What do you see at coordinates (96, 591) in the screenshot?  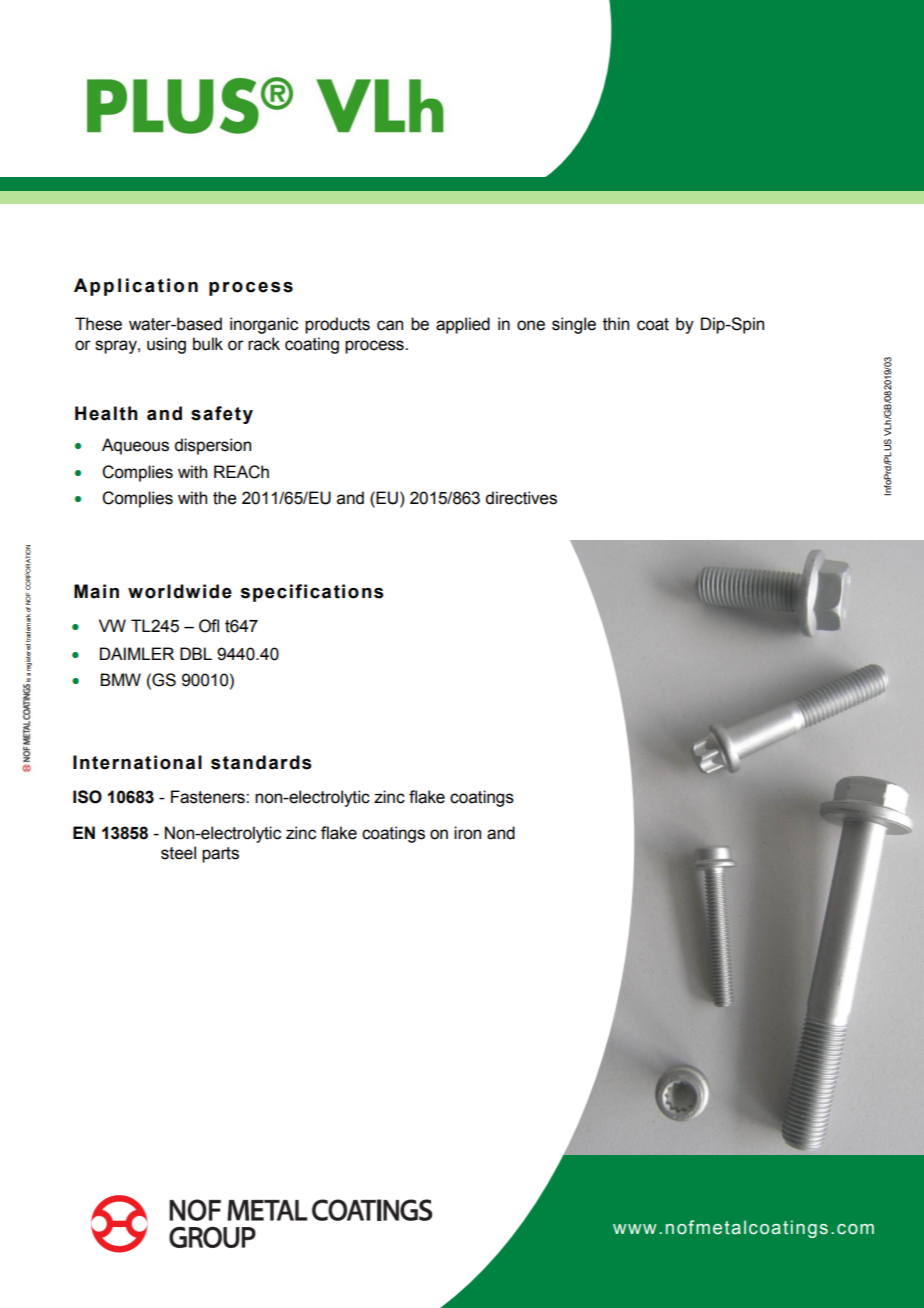 I see `Main` at bounding box center [96, 591].
